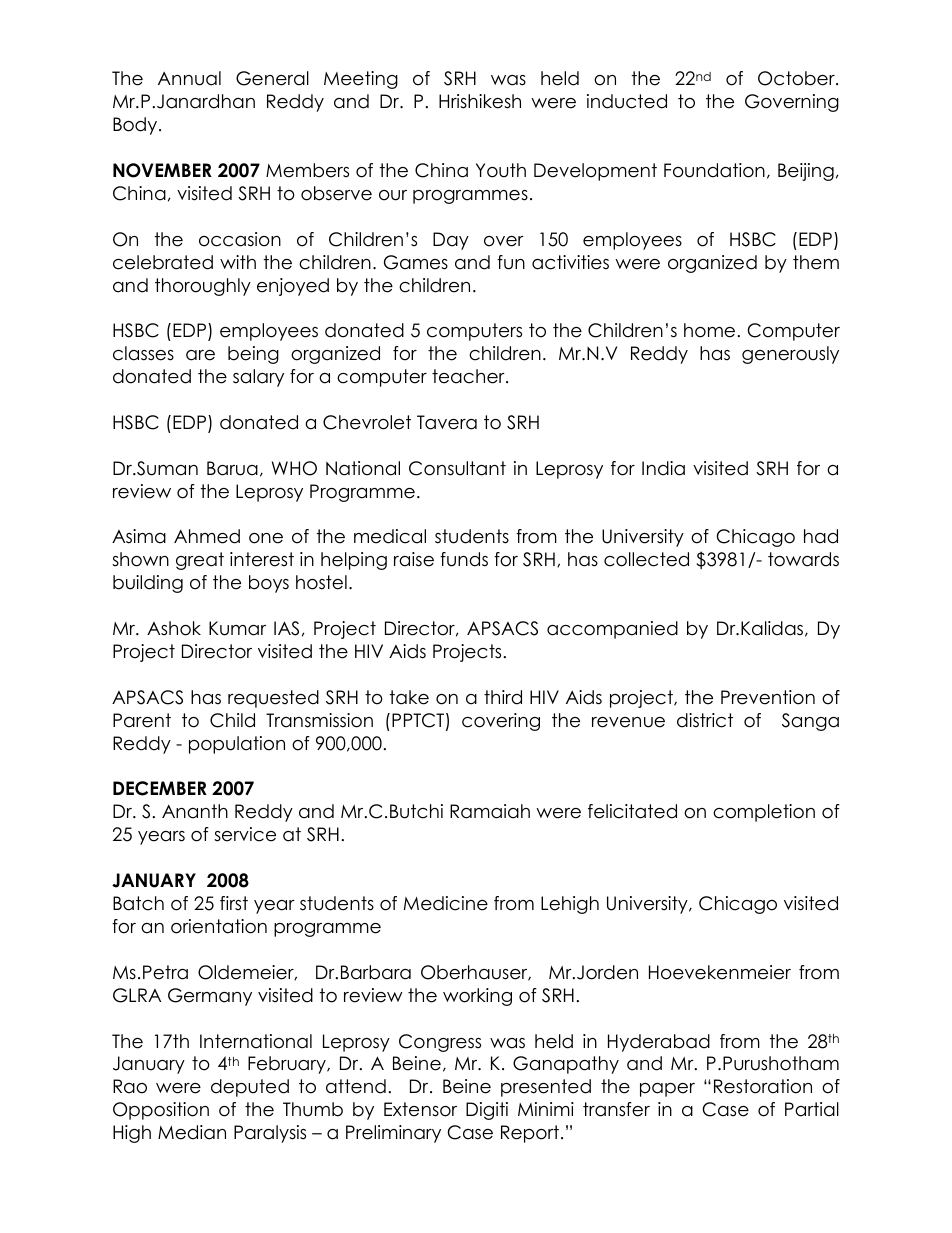  What do you see at coordinates (464, 559) in the page?
I see `funds` at bounding box center [464, 559].
